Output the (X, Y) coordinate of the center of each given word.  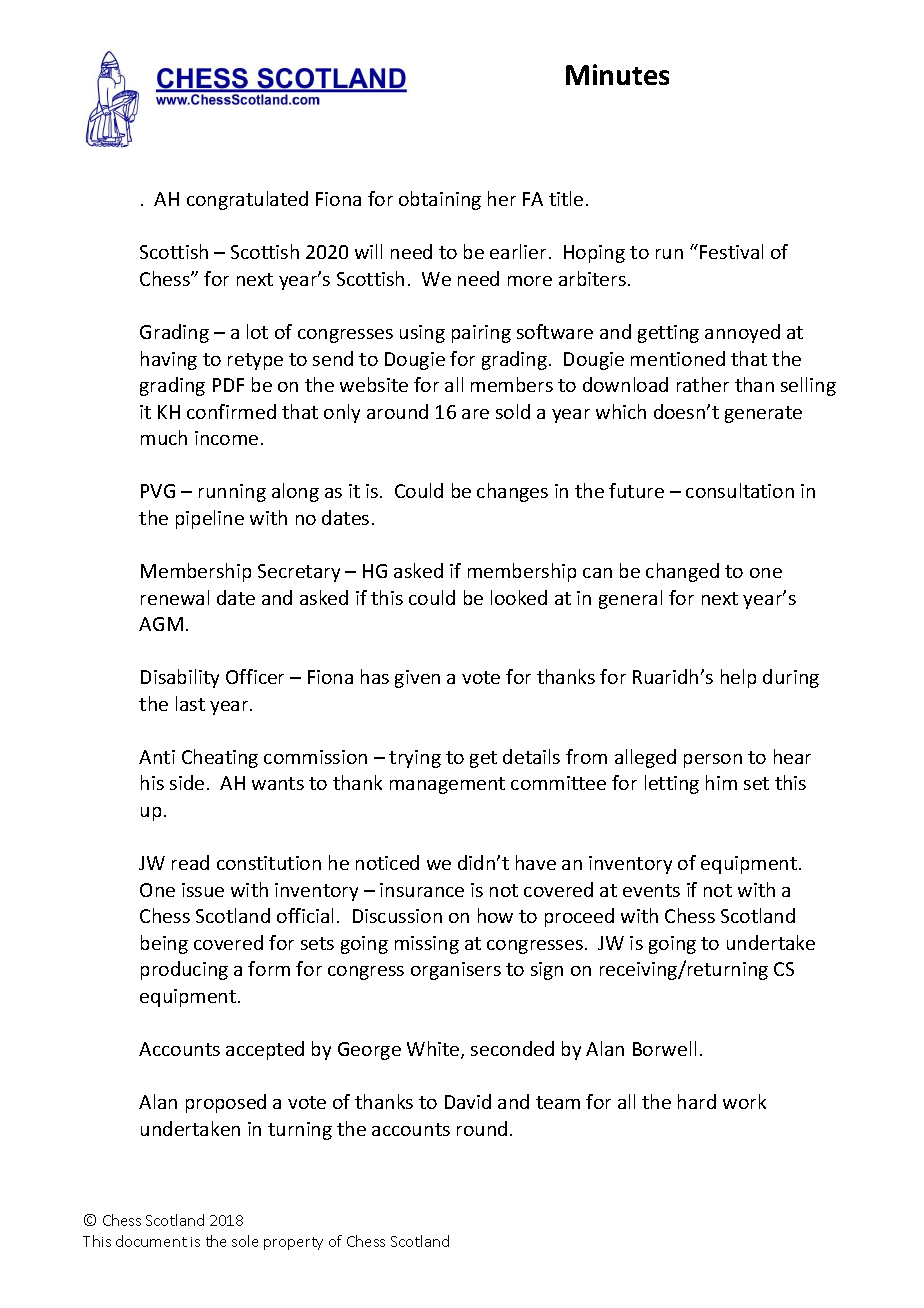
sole (245, 1241)
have (536, 862)
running (232, 493)
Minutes (617, 74)
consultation (740, 490)
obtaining (440, 200)
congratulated (247, 200)
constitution (269, 863)
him (721, 782)
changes (512, 492)
